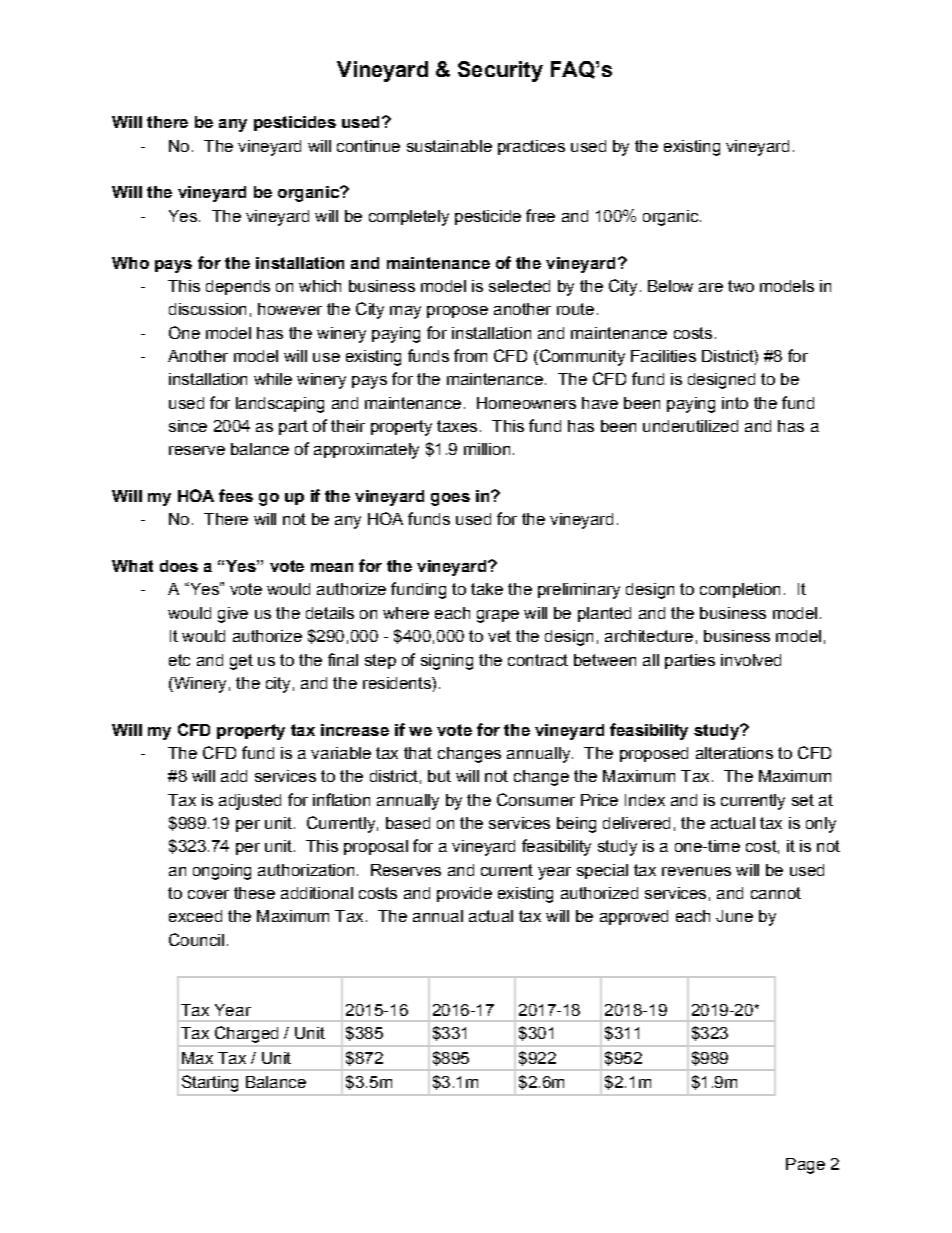 This document has height=1233, width=952. Describe the element at coordinates (498, 616) in the document. I see `grape` at that location.
